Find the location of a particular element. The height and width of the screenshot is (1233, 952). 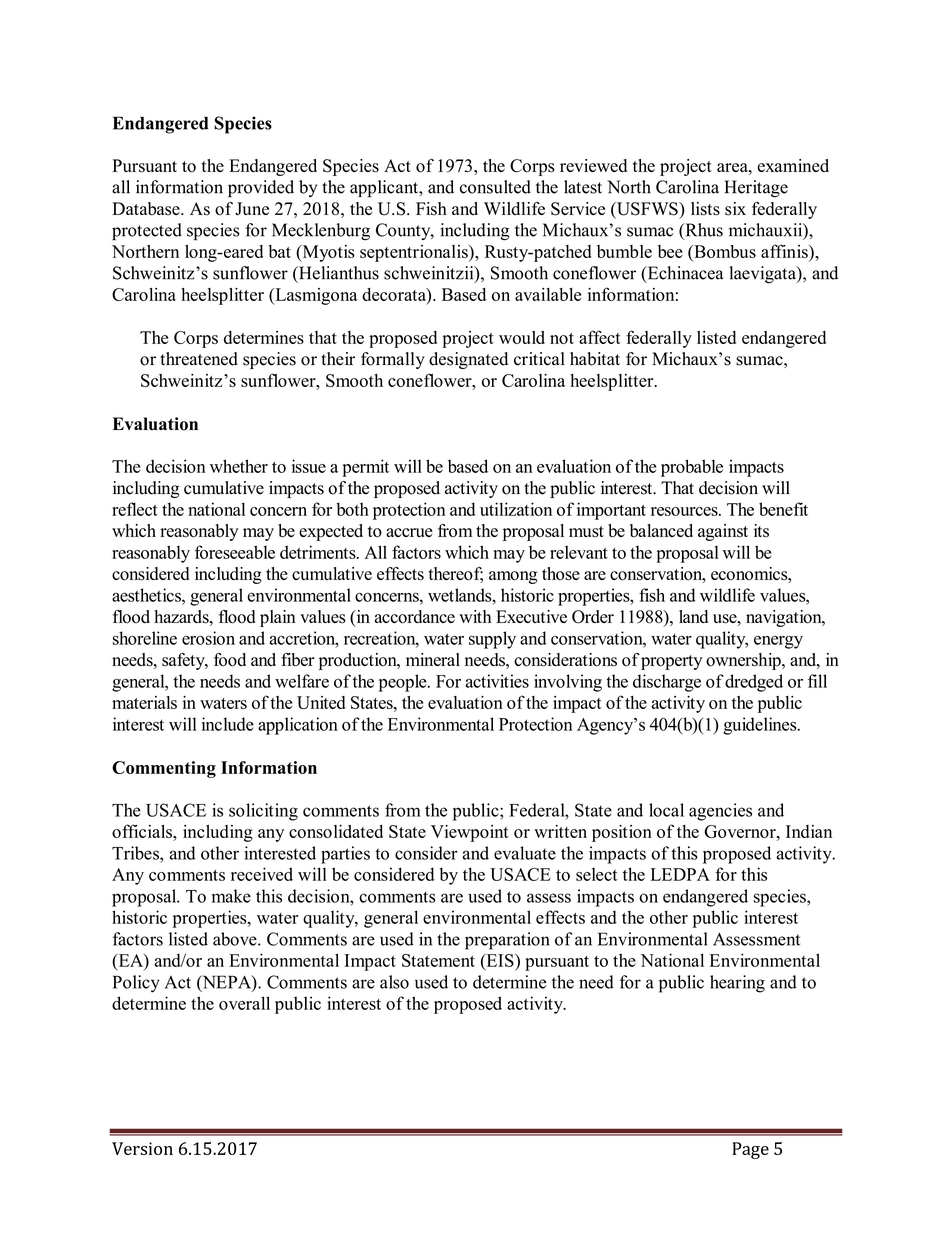

thereof is located at coordinates (456, 575).
